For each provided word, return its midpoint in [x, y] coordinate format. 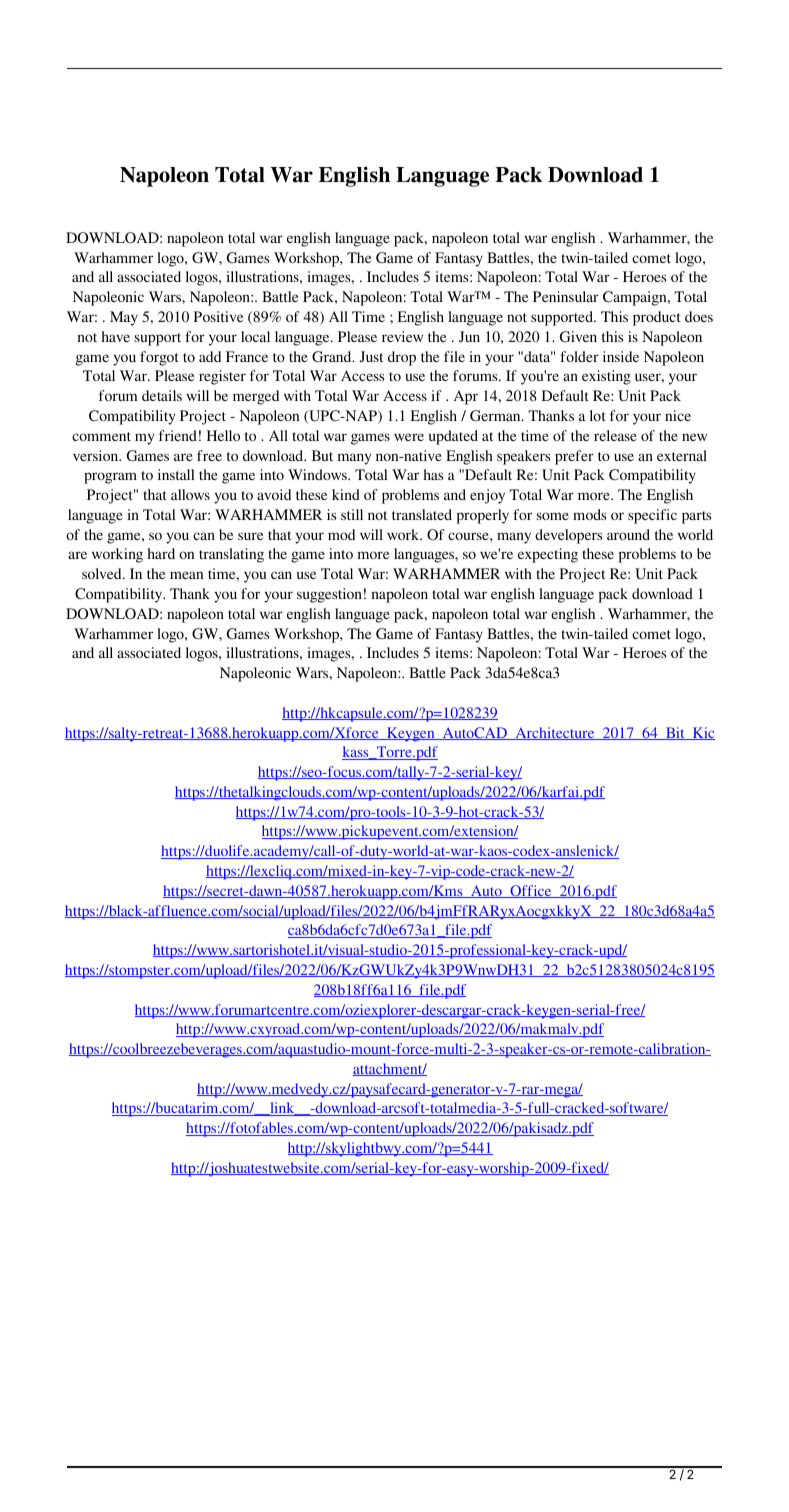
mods [589, 514]
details [162, 395]
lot [598, 415]
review [402, 336]
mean [186, 575]
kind [346, 494]
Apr [466, 397]
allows [190, 494]
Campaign [636, 298]
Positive [218, 316]
